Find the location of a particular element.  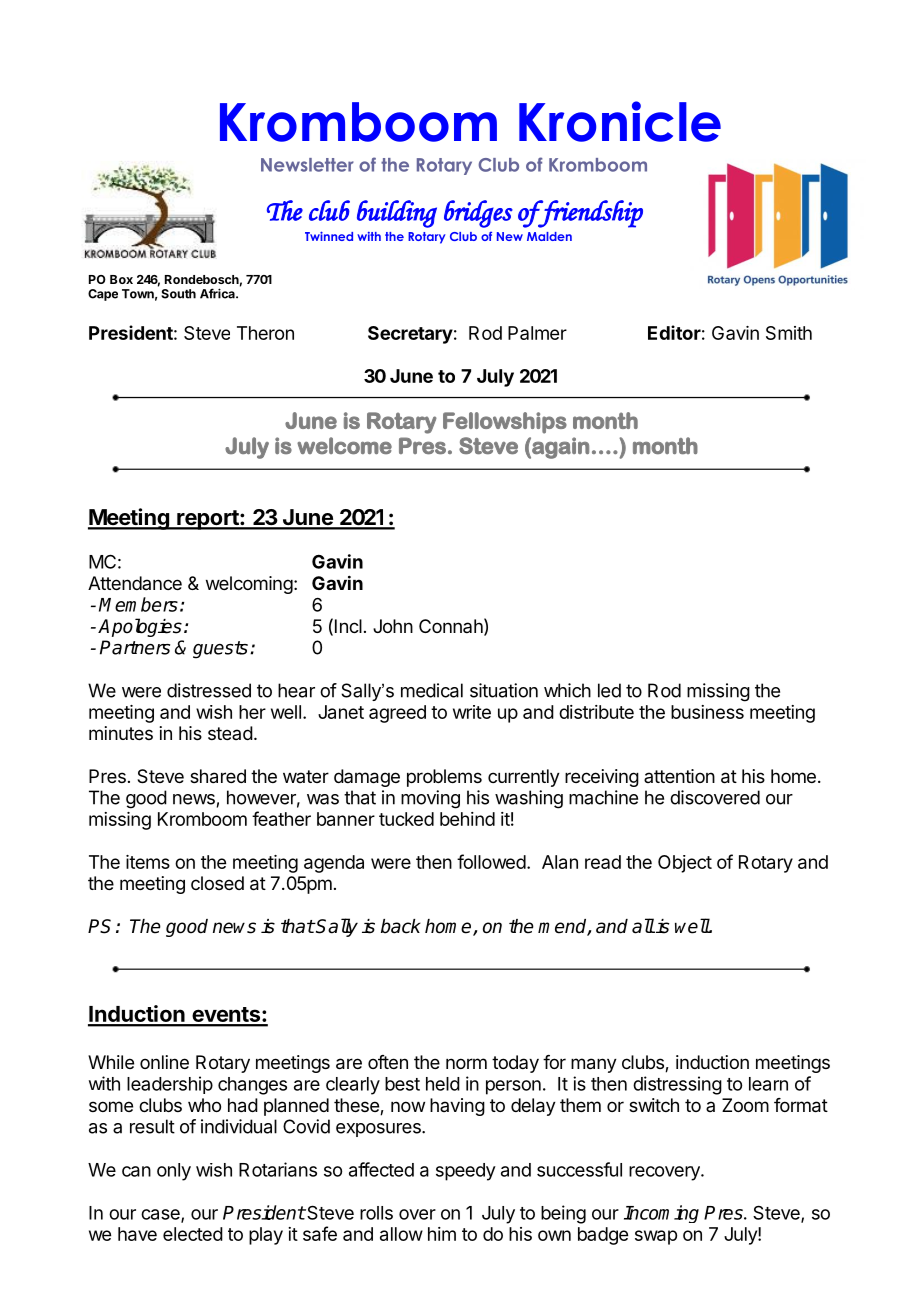

closed is located at coordinates (217, 883).
